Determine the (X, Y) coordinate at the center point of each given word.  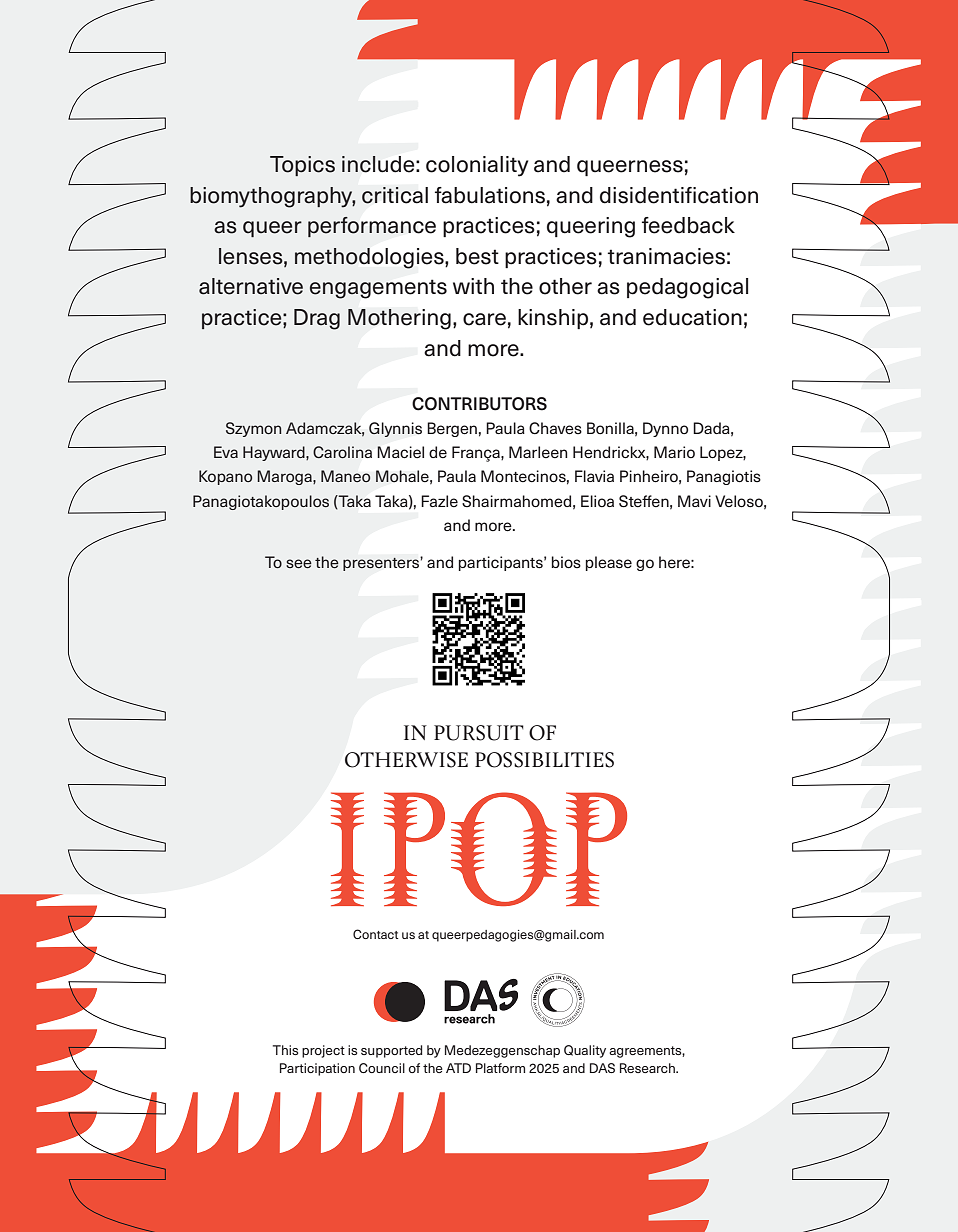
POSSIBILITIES (544, 760)
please (609, 563)
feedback (688, 225)
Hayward (275, 453)
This (285, 1050)
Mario (674, 452)
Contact (375, 934)
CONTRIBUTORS (479, 404)
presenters (382, 564)
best (477, 256)
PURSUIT (479, 733)
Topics (302, 166)
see (299, 563)
